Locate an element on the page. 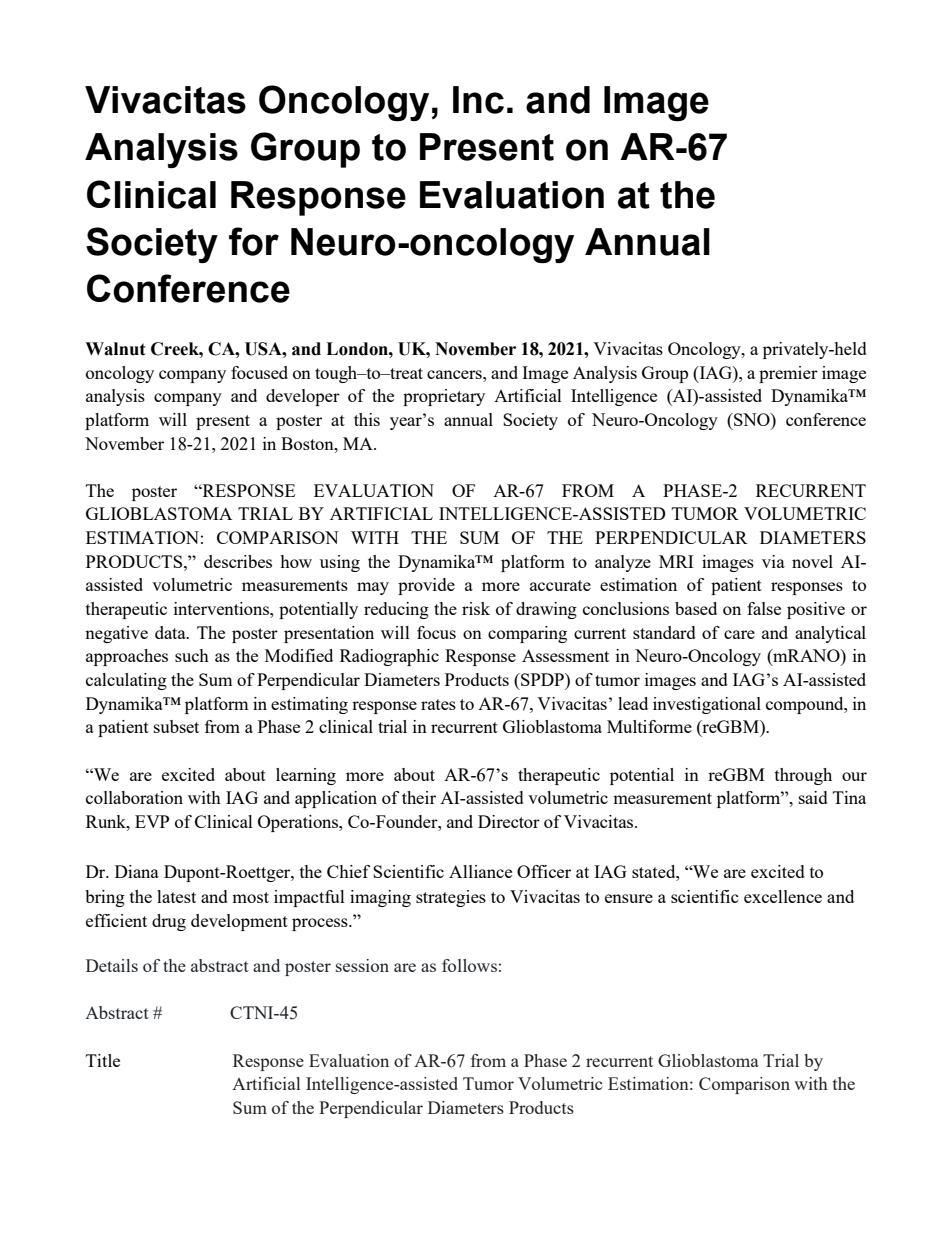 The height and width of the image is (1233, 952). rates is located at coordinates (438, 704).
